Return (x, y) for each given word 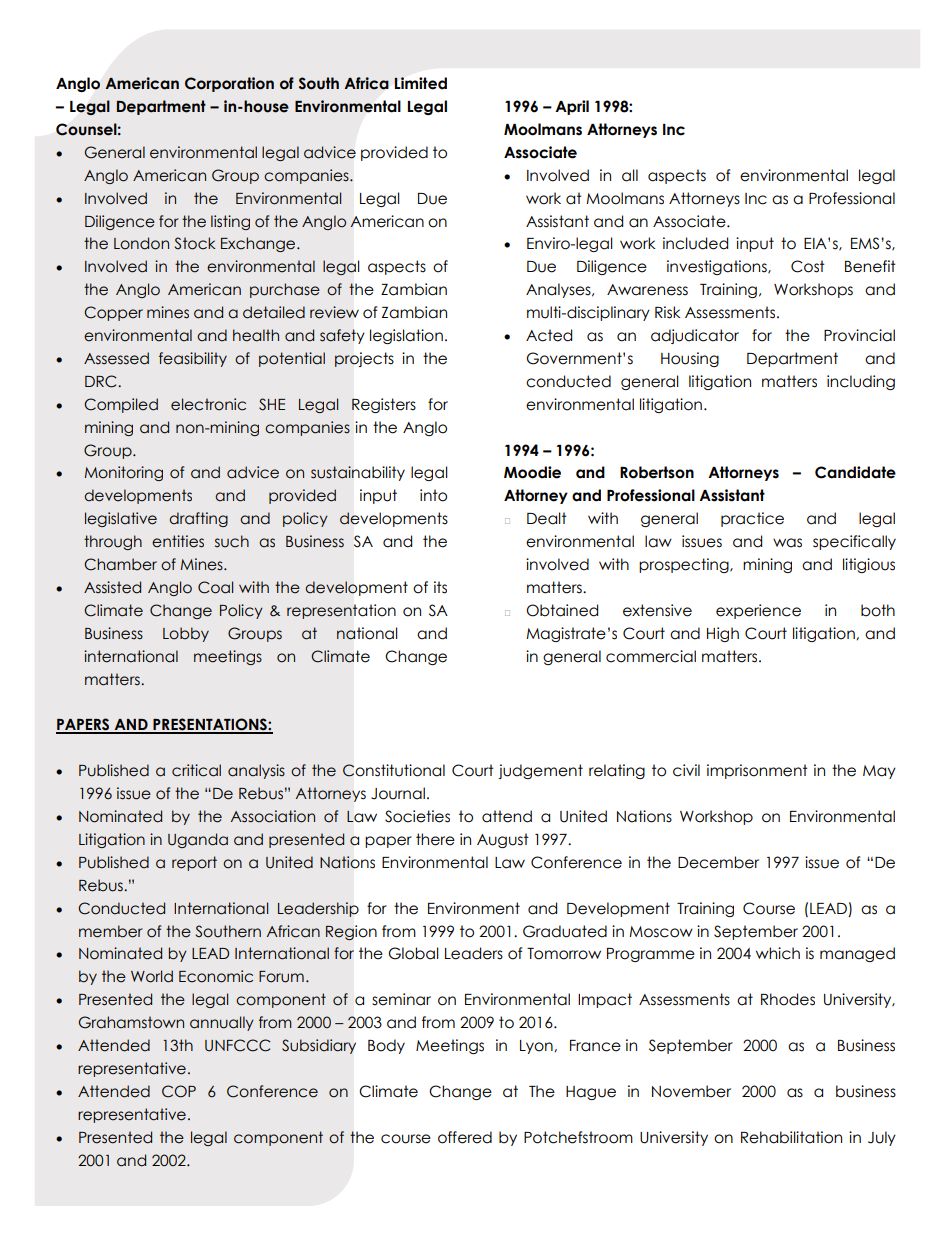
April (572, 107)
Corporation (229, 84)
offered (465, 1137)
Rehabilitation (791, 1137)
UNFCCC (237, 1045)
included (695, 243)
